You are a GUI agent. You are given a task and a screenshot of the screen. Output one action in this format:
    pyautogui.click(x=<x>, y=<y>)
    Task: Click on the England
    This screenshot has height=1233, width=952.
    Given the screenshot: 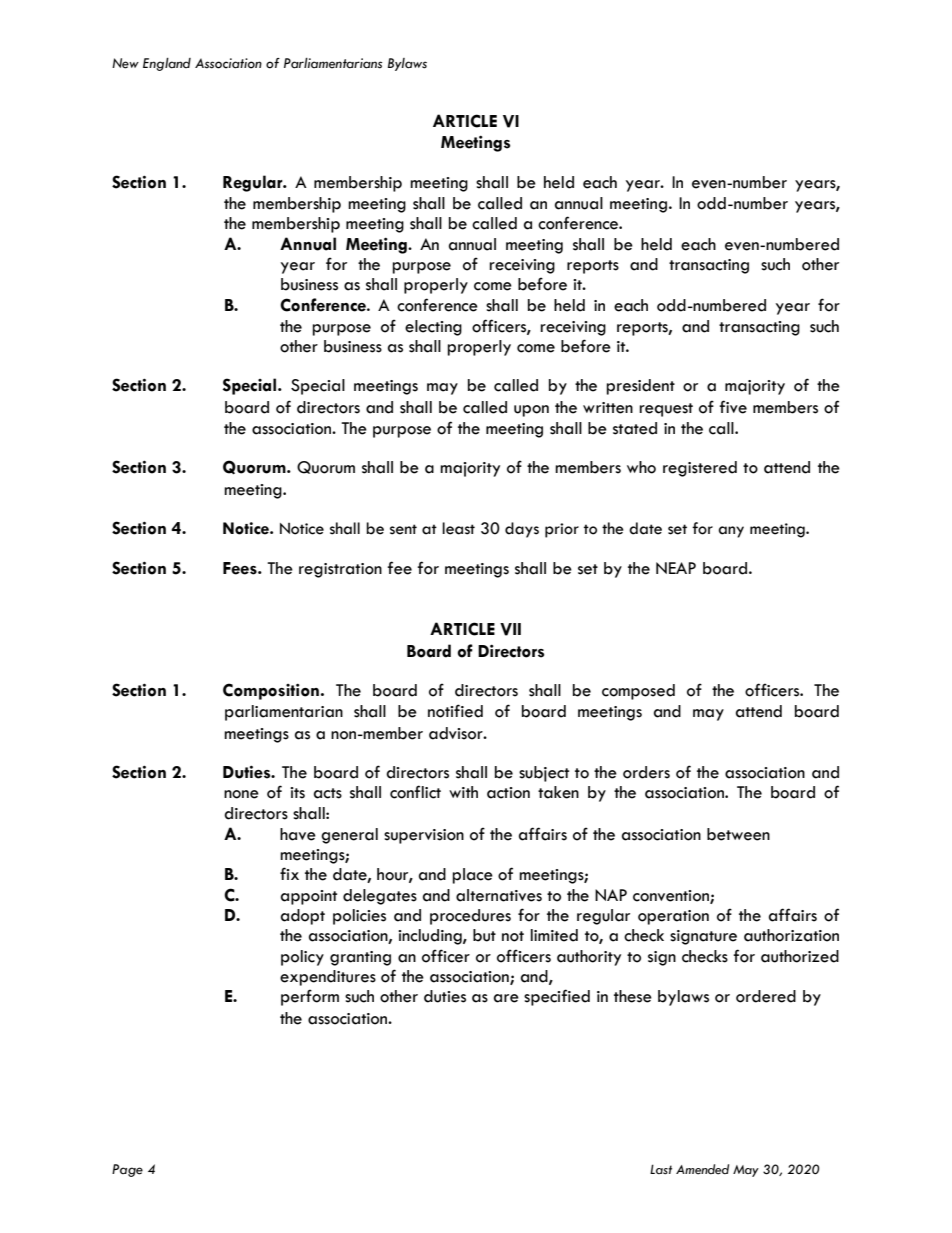 What is the action you would take?
    pyautogui.click(x=167, y=64)
